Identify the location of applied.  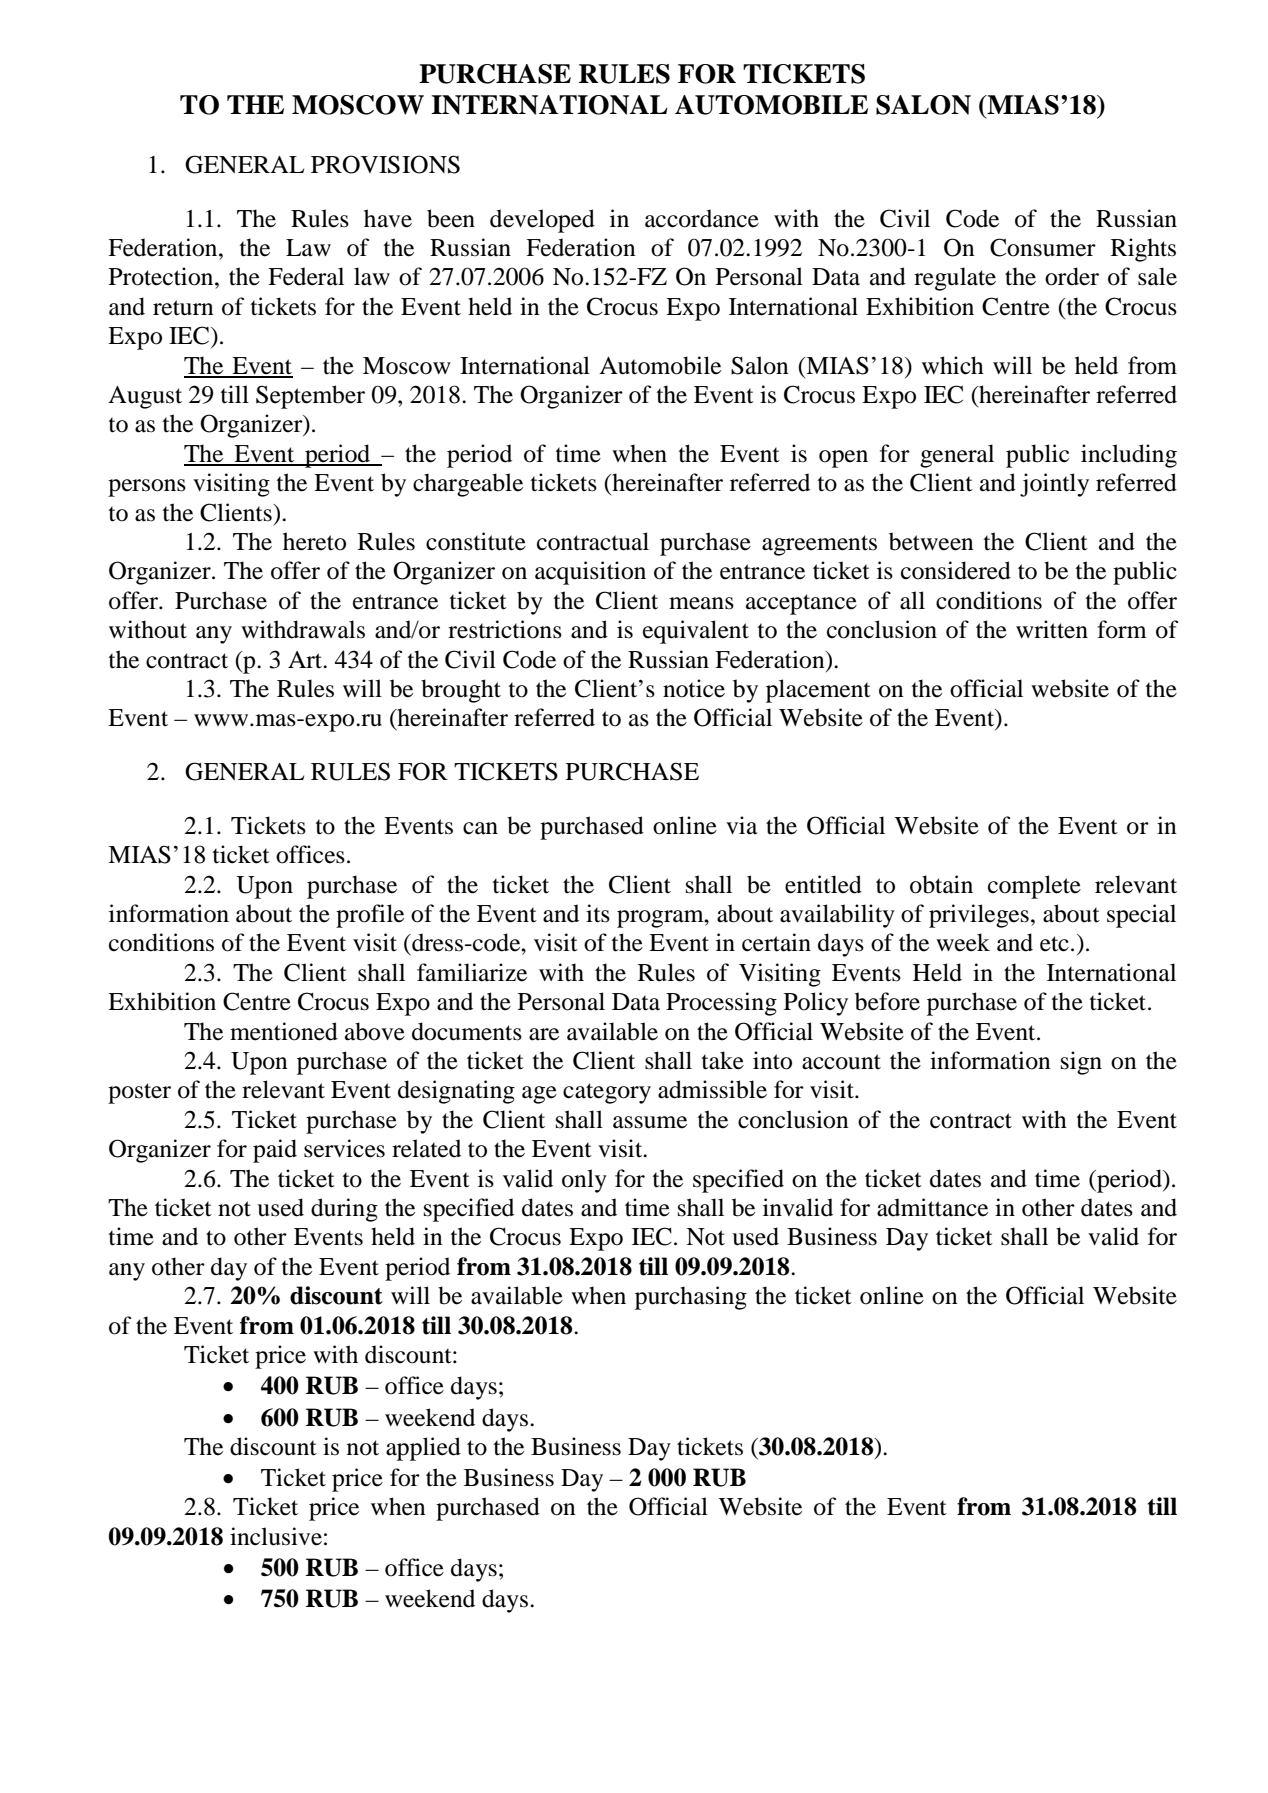
(423, 1449).
